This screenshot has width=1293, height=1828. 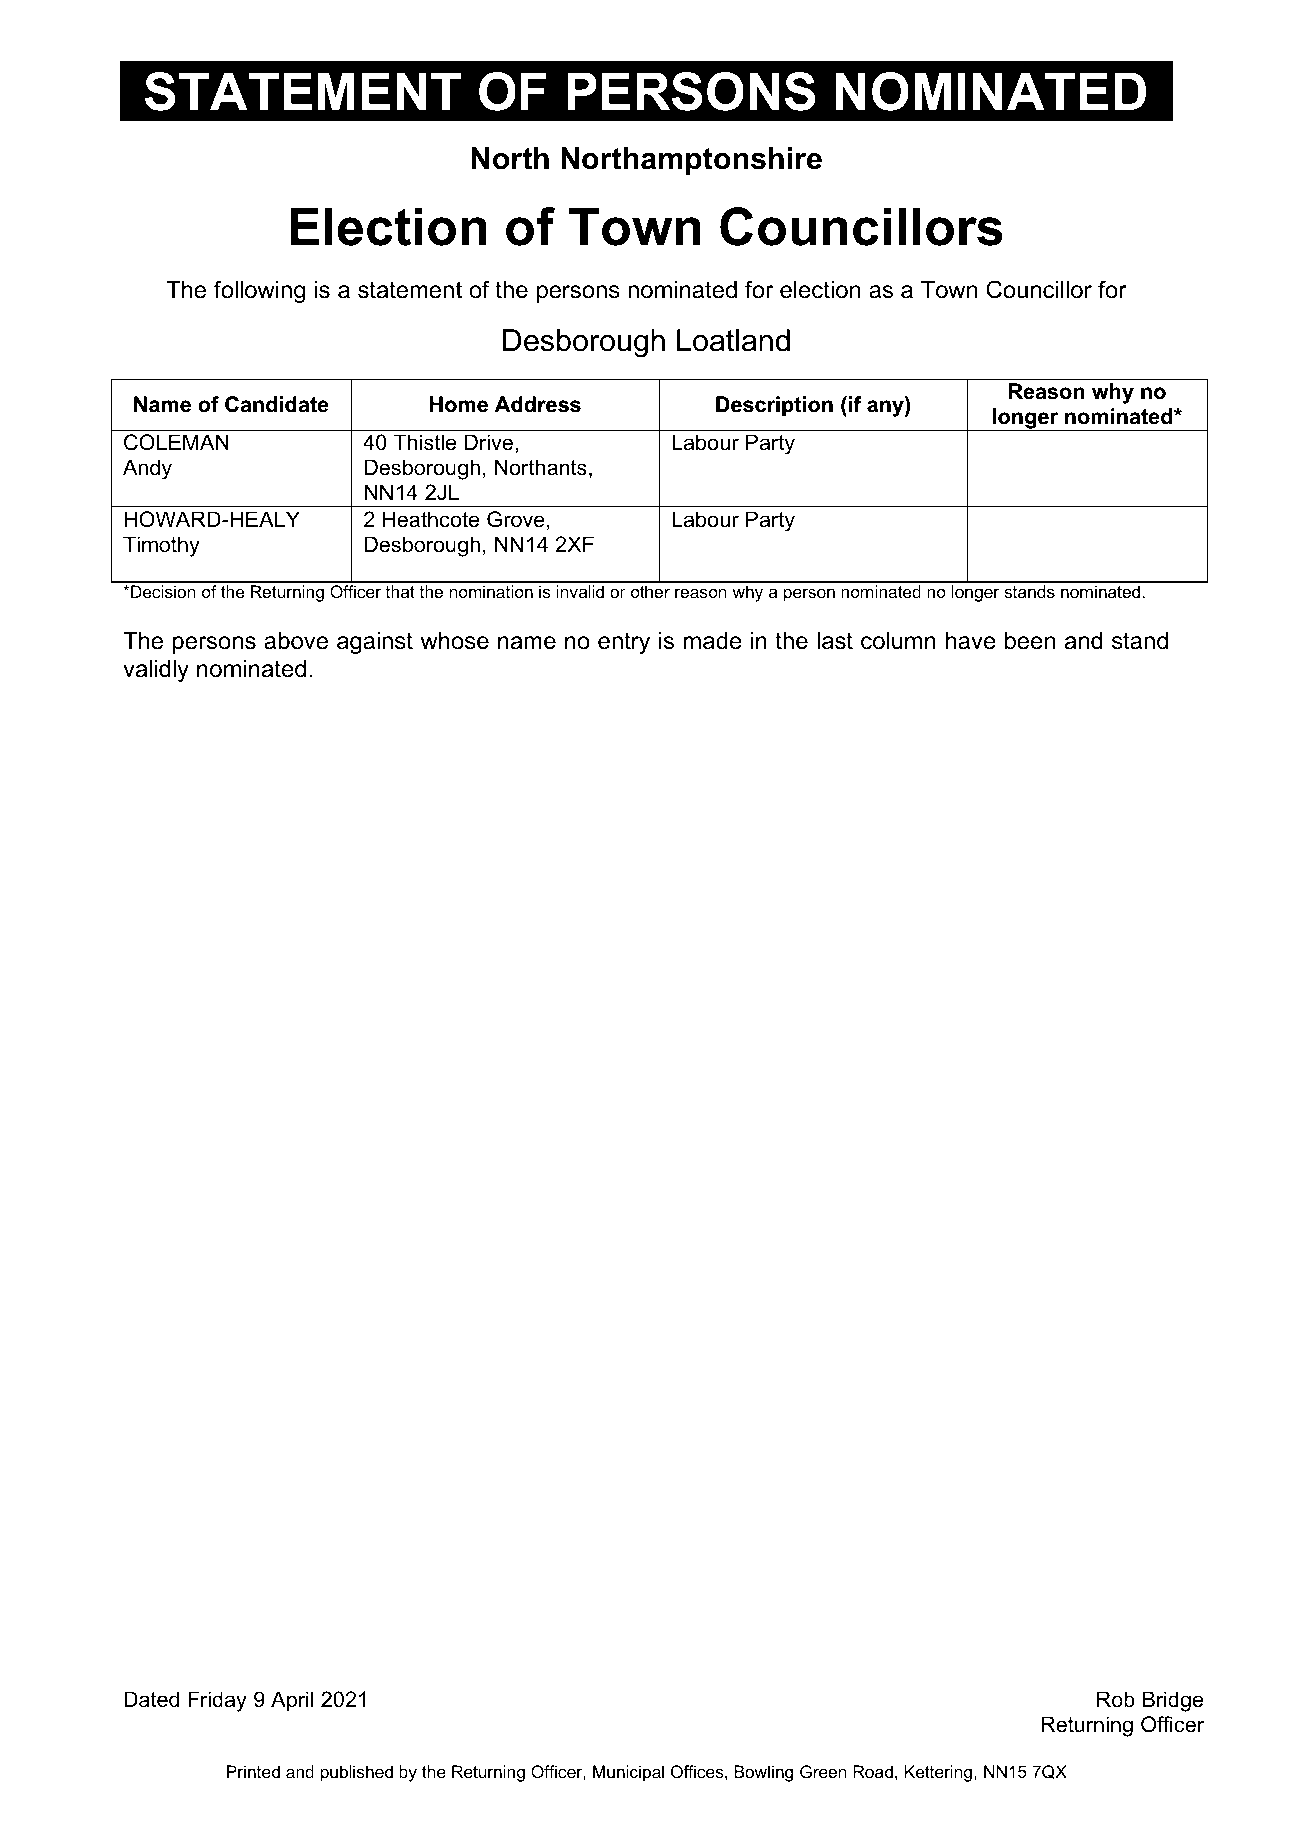 I want to click on Bowling, so click(x=763, y=1773).
